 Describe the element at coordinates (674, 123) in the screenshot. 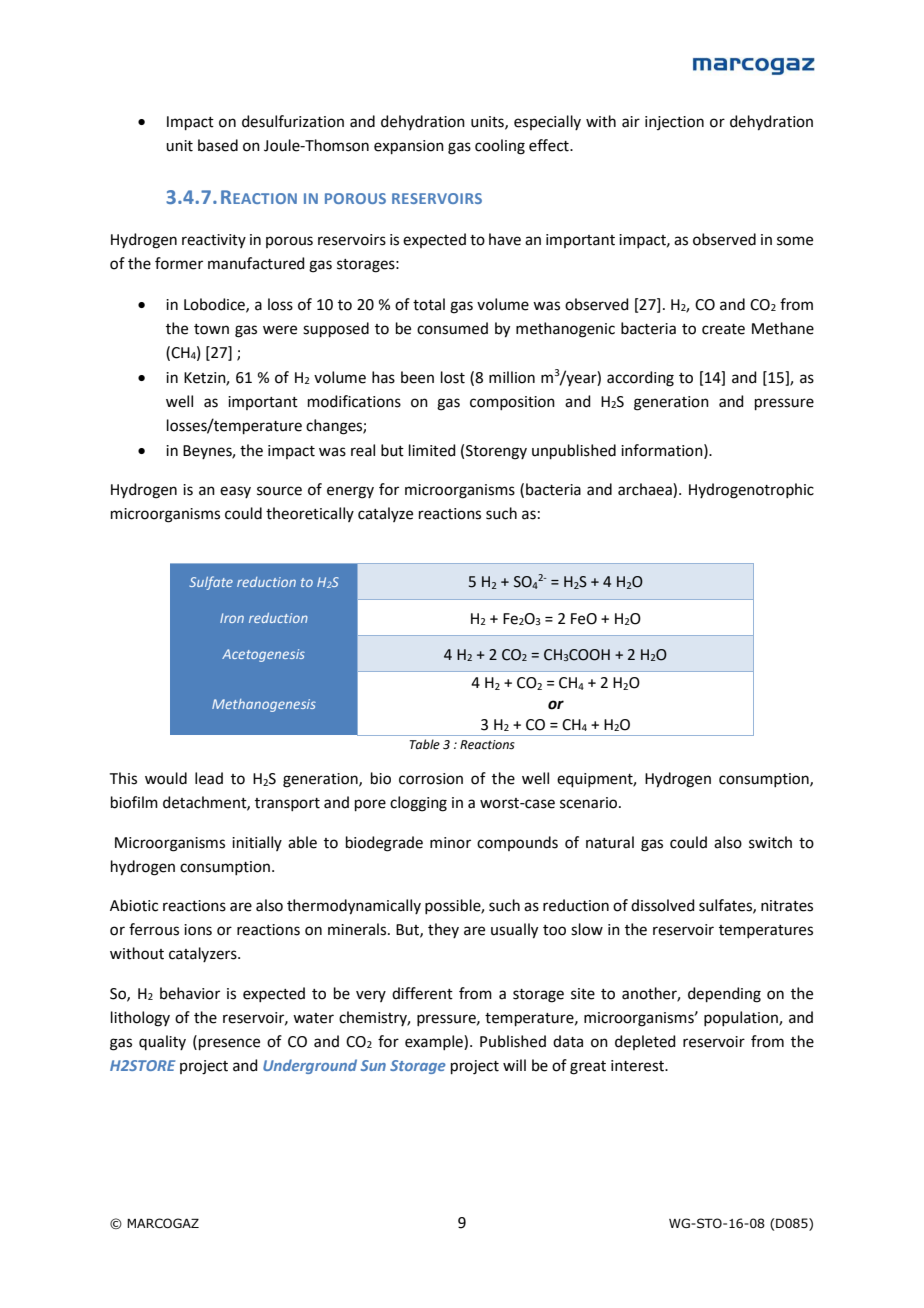

I see `injection` at that location.
